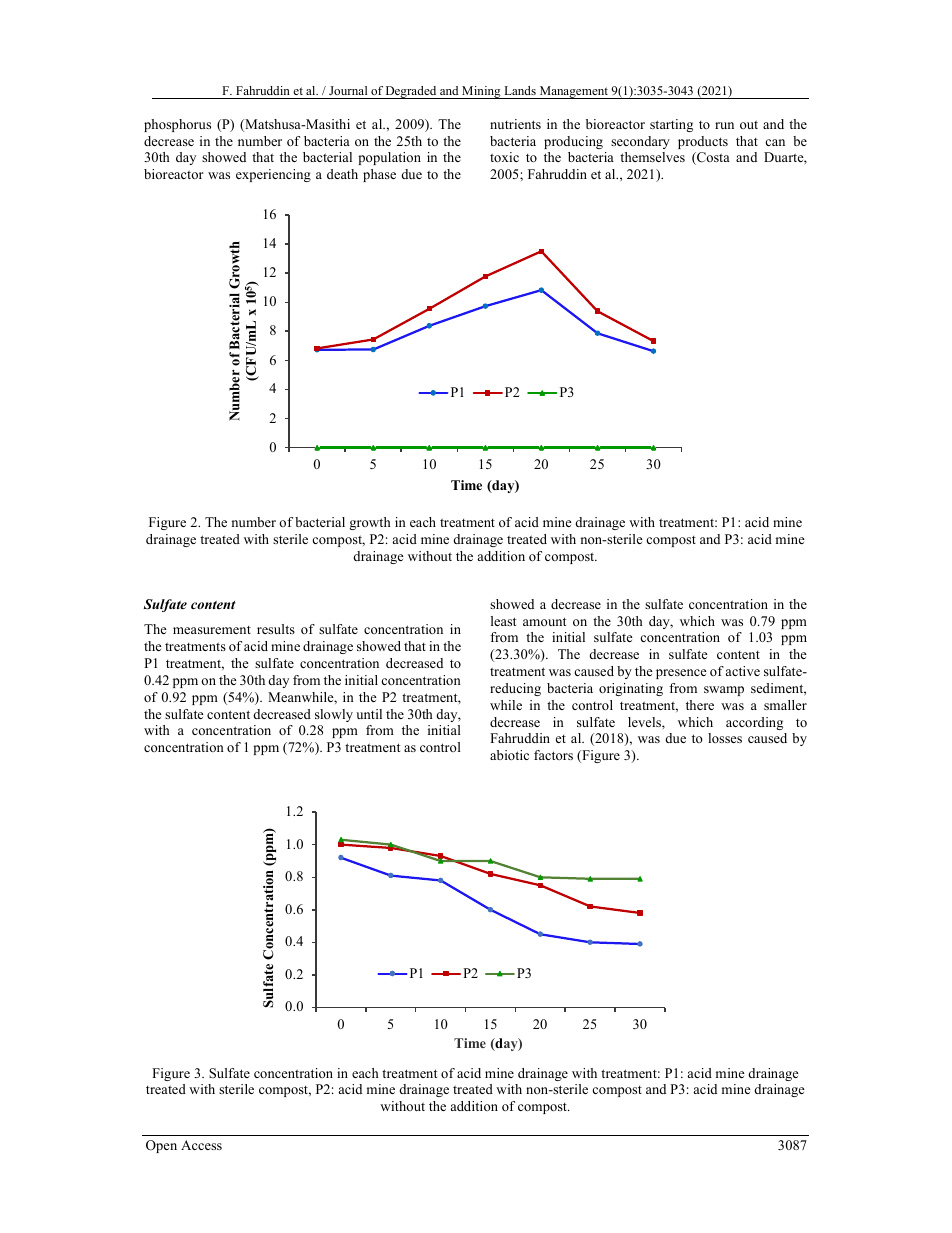  Describe the element at coordinates (177, 125) in the screenshot. I see `phosphorus` at that location.
